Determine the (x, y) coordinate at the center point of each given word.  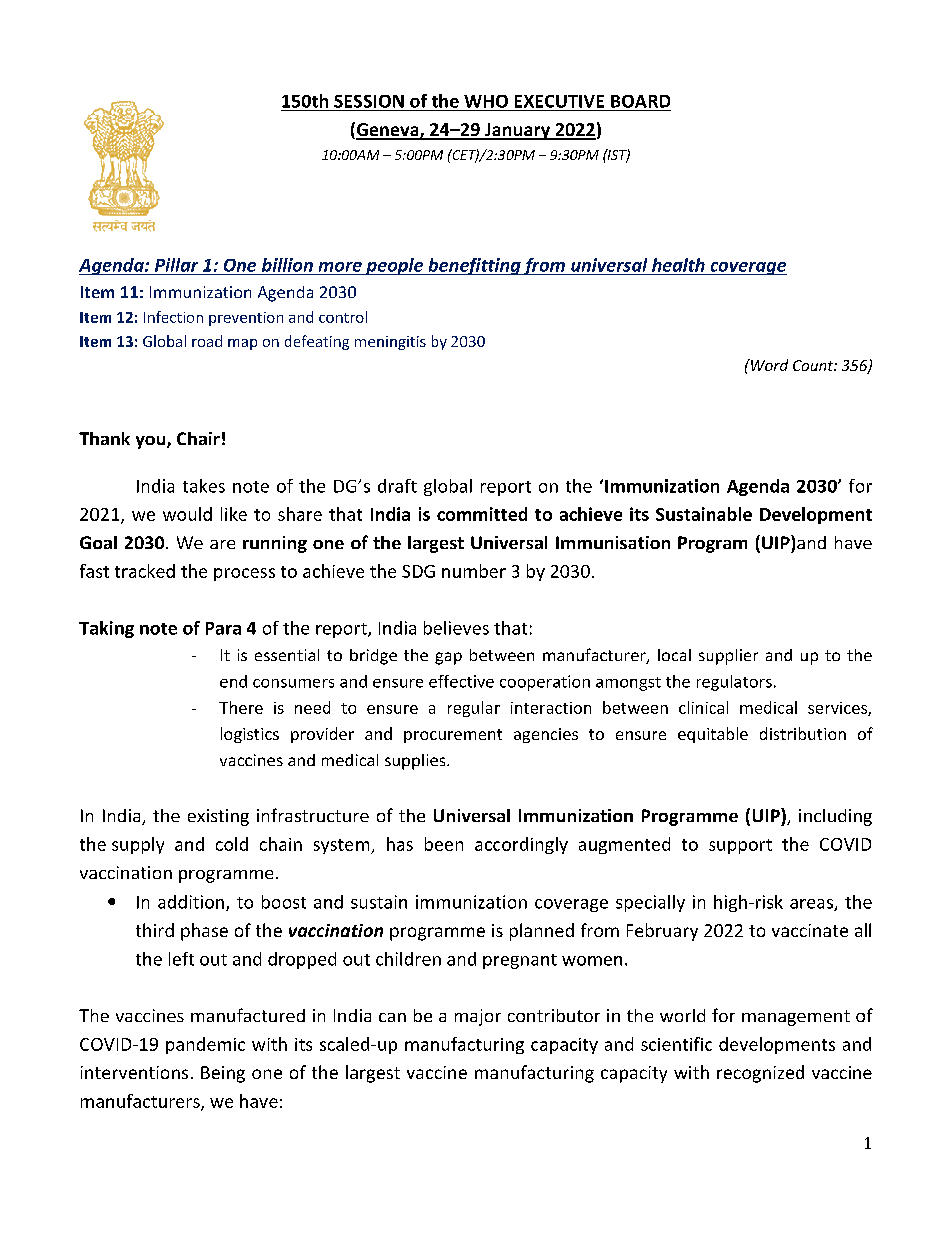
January (518, 131)
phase (204, 932)
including (835, 817)
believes (456, 628)
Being (223, 1074)
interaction (551, 708)
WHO (486, 101)
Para (223, 628)
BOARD (640, 101)
